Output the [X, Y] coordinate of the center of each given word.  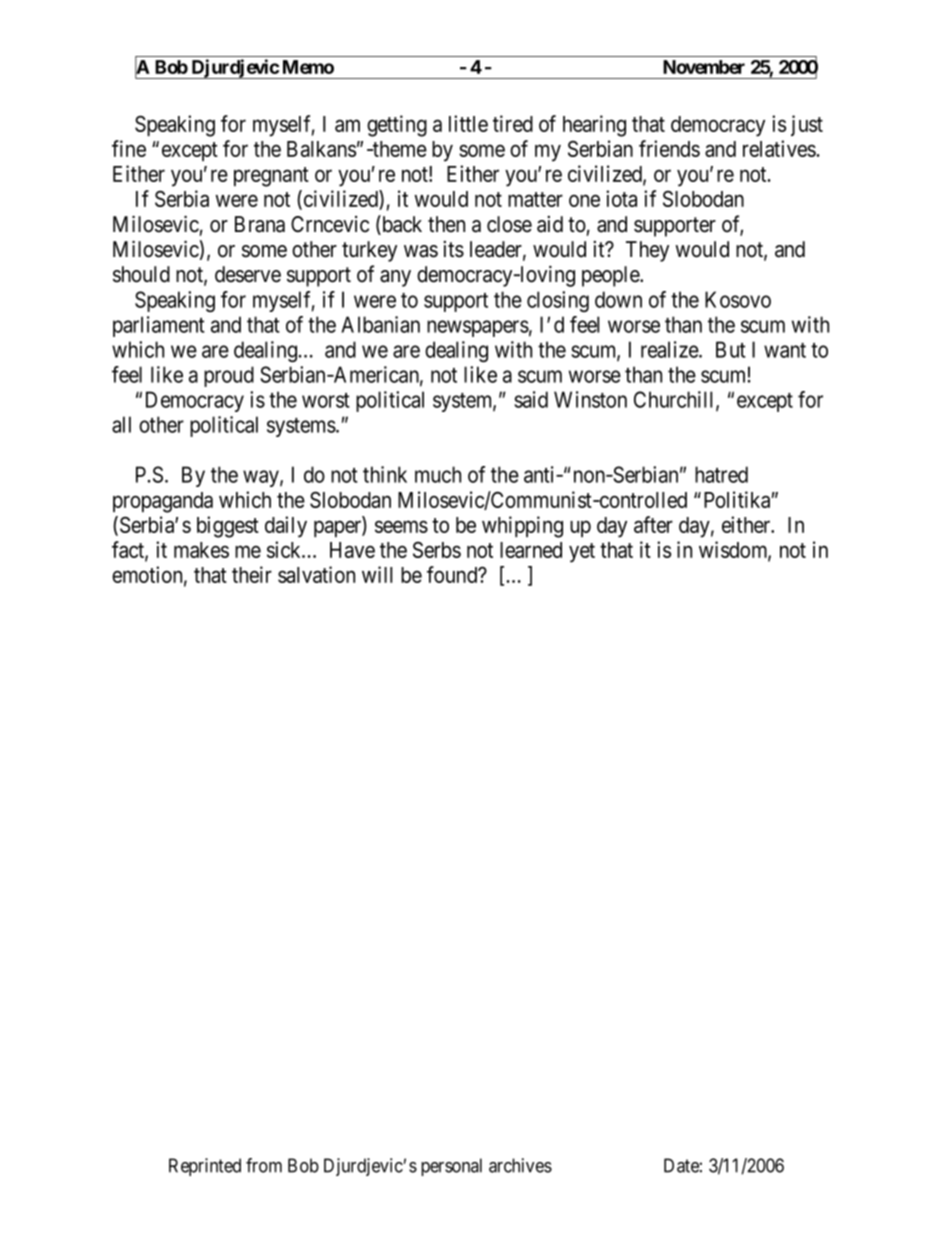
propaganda [163, 502]
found [453, 574]
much [438, 474]
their [252, 574]
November [704, 67]
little [468, 123]
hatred [721, 474]
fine [129, 148]
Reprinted [205, 1167]
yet [582, 553]
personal [451, 1167]
